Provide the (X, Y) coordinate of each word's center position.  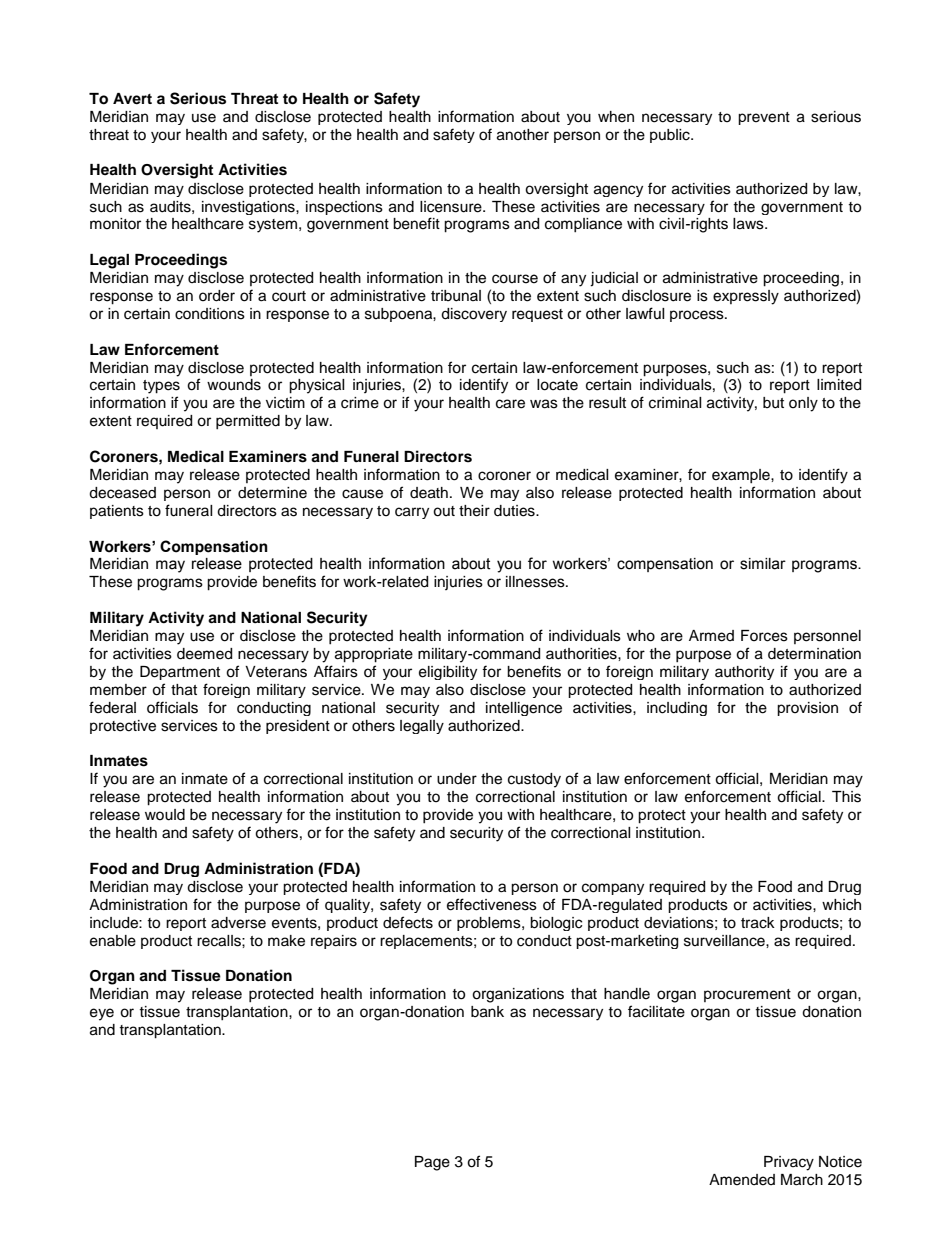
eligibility (448, 673)
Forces (764, 636)
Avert (132, 98)
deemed (204, 654)
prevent (764, 118)
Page (432, 1163)
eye (102, 1014)
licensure (452, 207)
